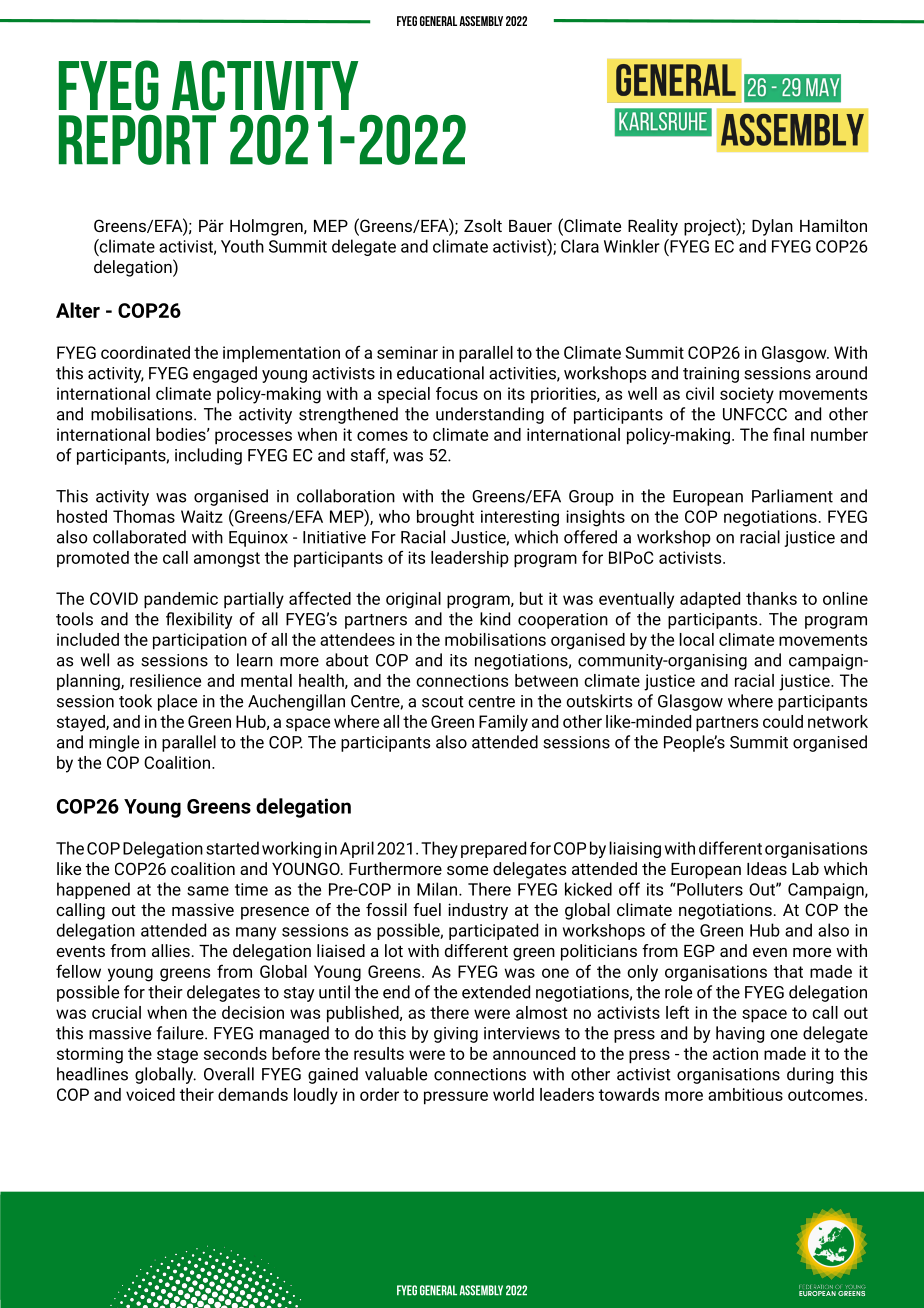 This screenshot has width=924, height=1308. Describe the element at coordinates (137, 140) in the screenshot. I see `Report` at that location.
